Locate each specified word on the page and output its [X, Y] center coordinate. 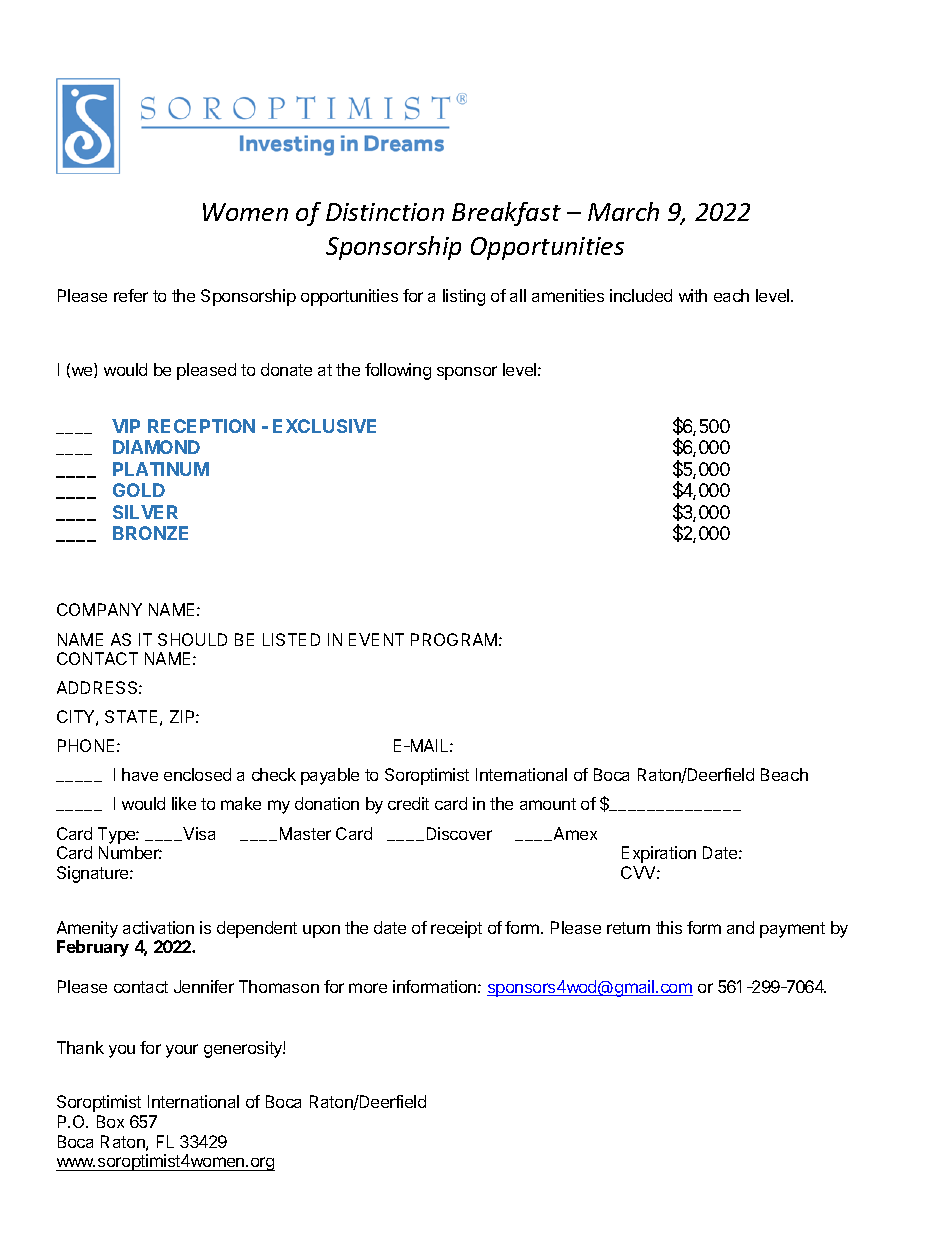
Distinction [385, 212]
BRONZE [150, 533]
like [184, 803]
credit [408, 803]
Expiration [659, 854]
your [182, 1051]
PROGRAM [454, 639]
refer [131, 295]
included [641, 295]
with [693, 295]
